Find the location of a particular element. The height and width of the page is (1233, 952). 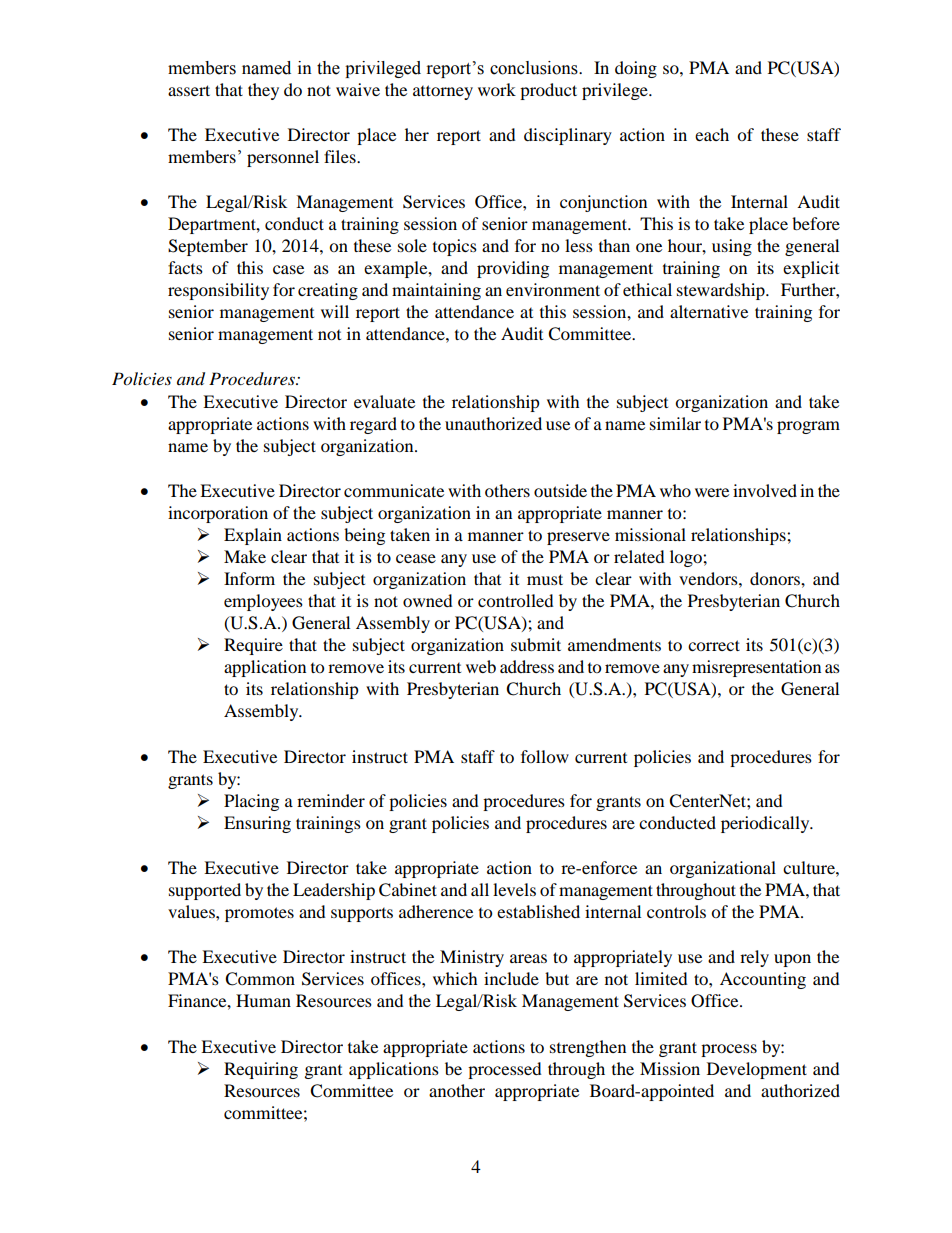

Requiring is located at coordinates (261, 1070).
